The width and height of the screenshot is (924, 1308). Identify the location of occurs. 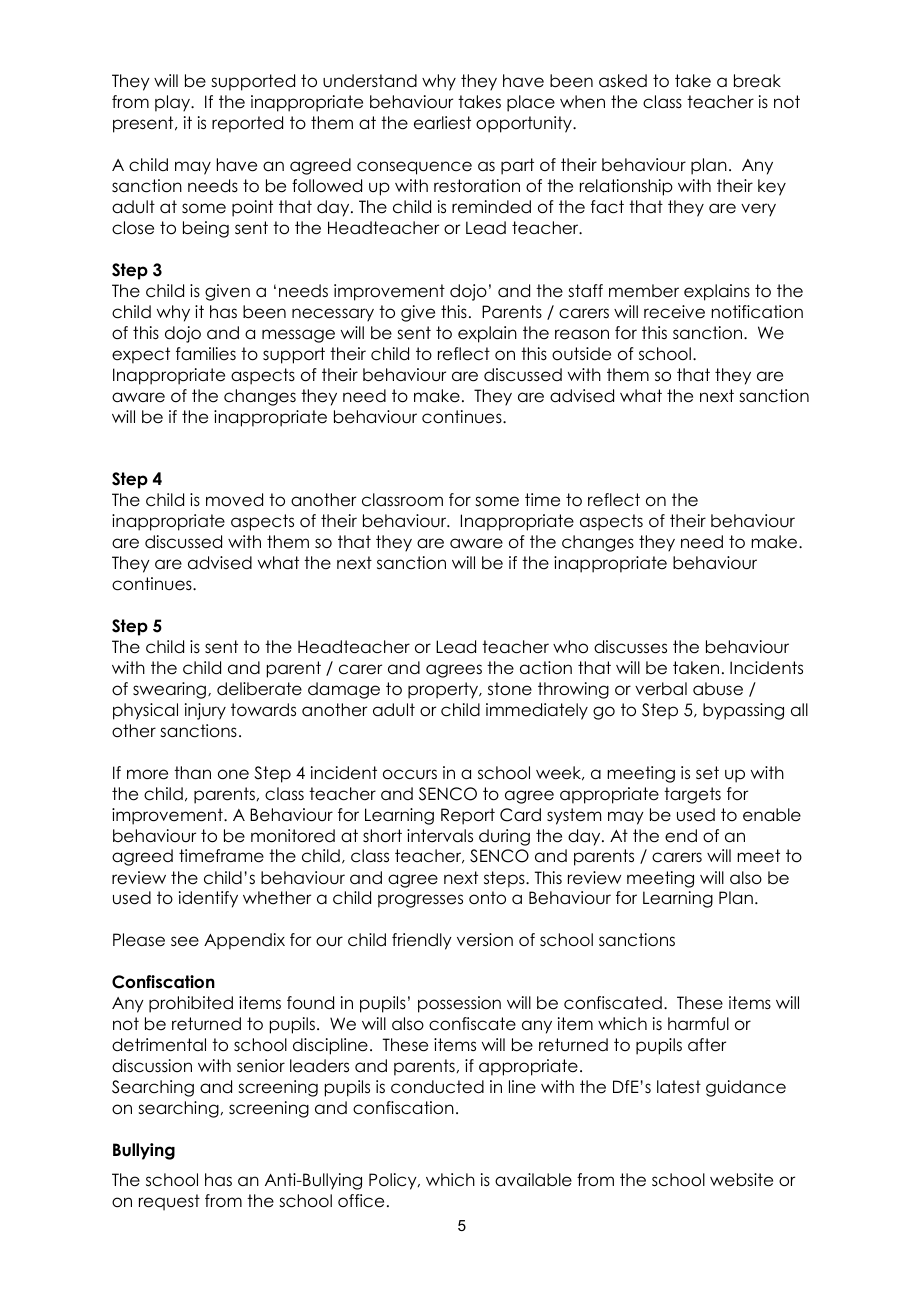
(410, 774).
